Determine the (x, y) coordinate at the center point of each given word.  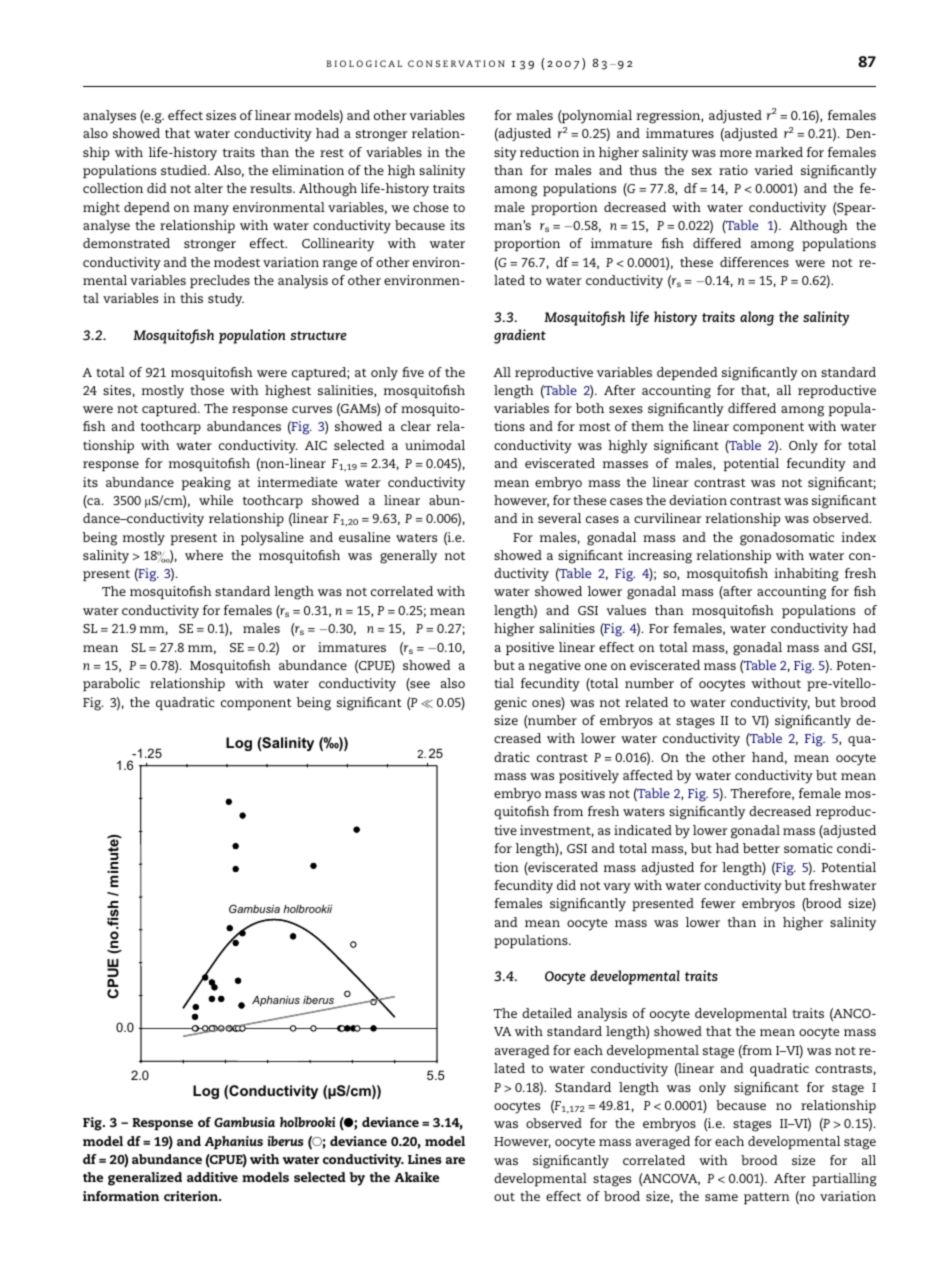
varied (773, 170)
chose (431, 207)
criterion (192, 1196)
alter (209, 188)
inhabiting (806, 575)
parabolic (111, 684)
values (626, 610)
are (455, 1160)
